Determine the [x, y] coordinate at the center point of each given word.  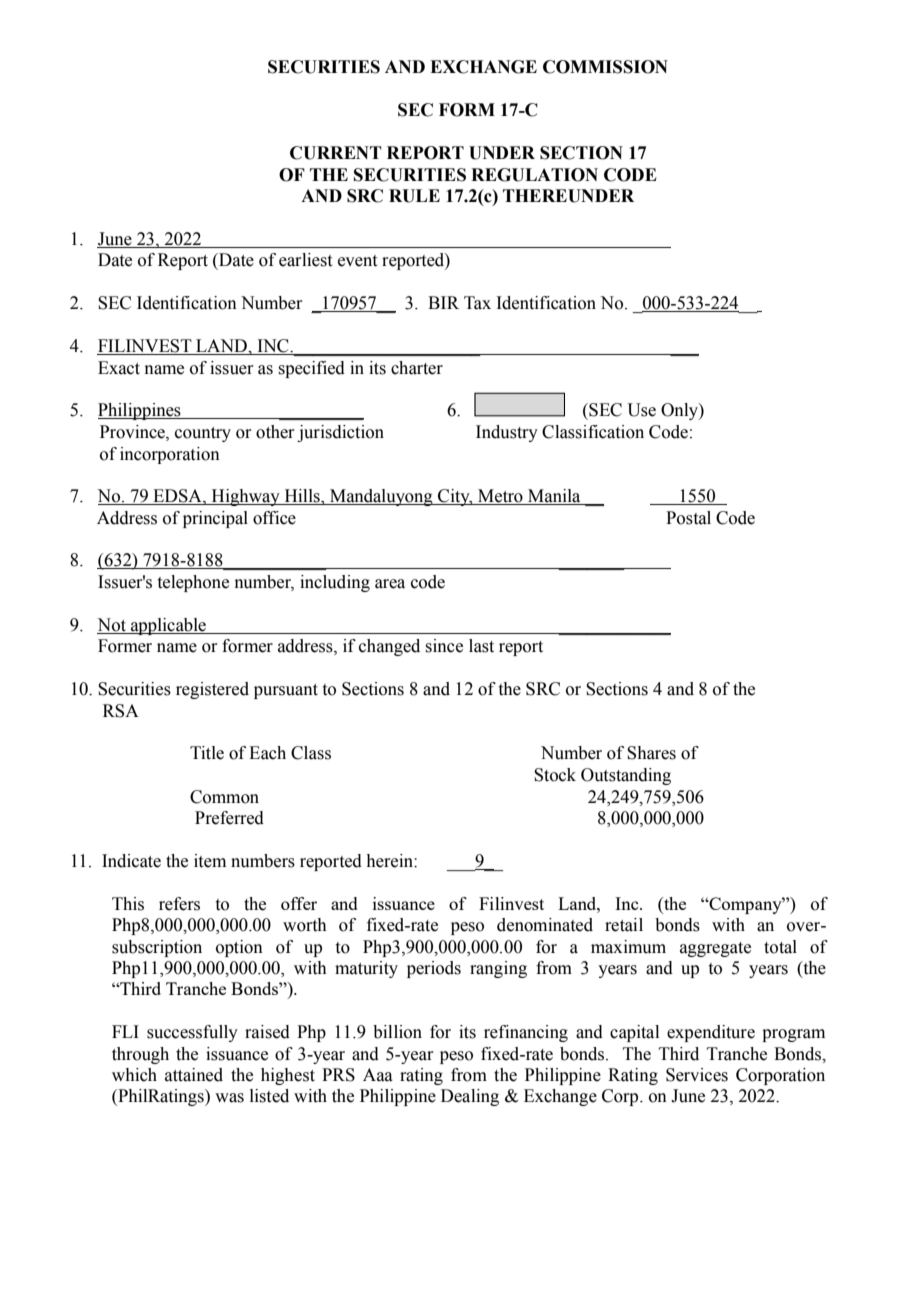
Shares [651, 753]
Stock [555, 775]
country [203, 434]
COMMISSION [605, 67]
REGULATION [534, 175]
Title [207, 753]
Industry [507, 433]
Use [641, 410]
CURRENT [336, 153]
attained [194, 1075]
